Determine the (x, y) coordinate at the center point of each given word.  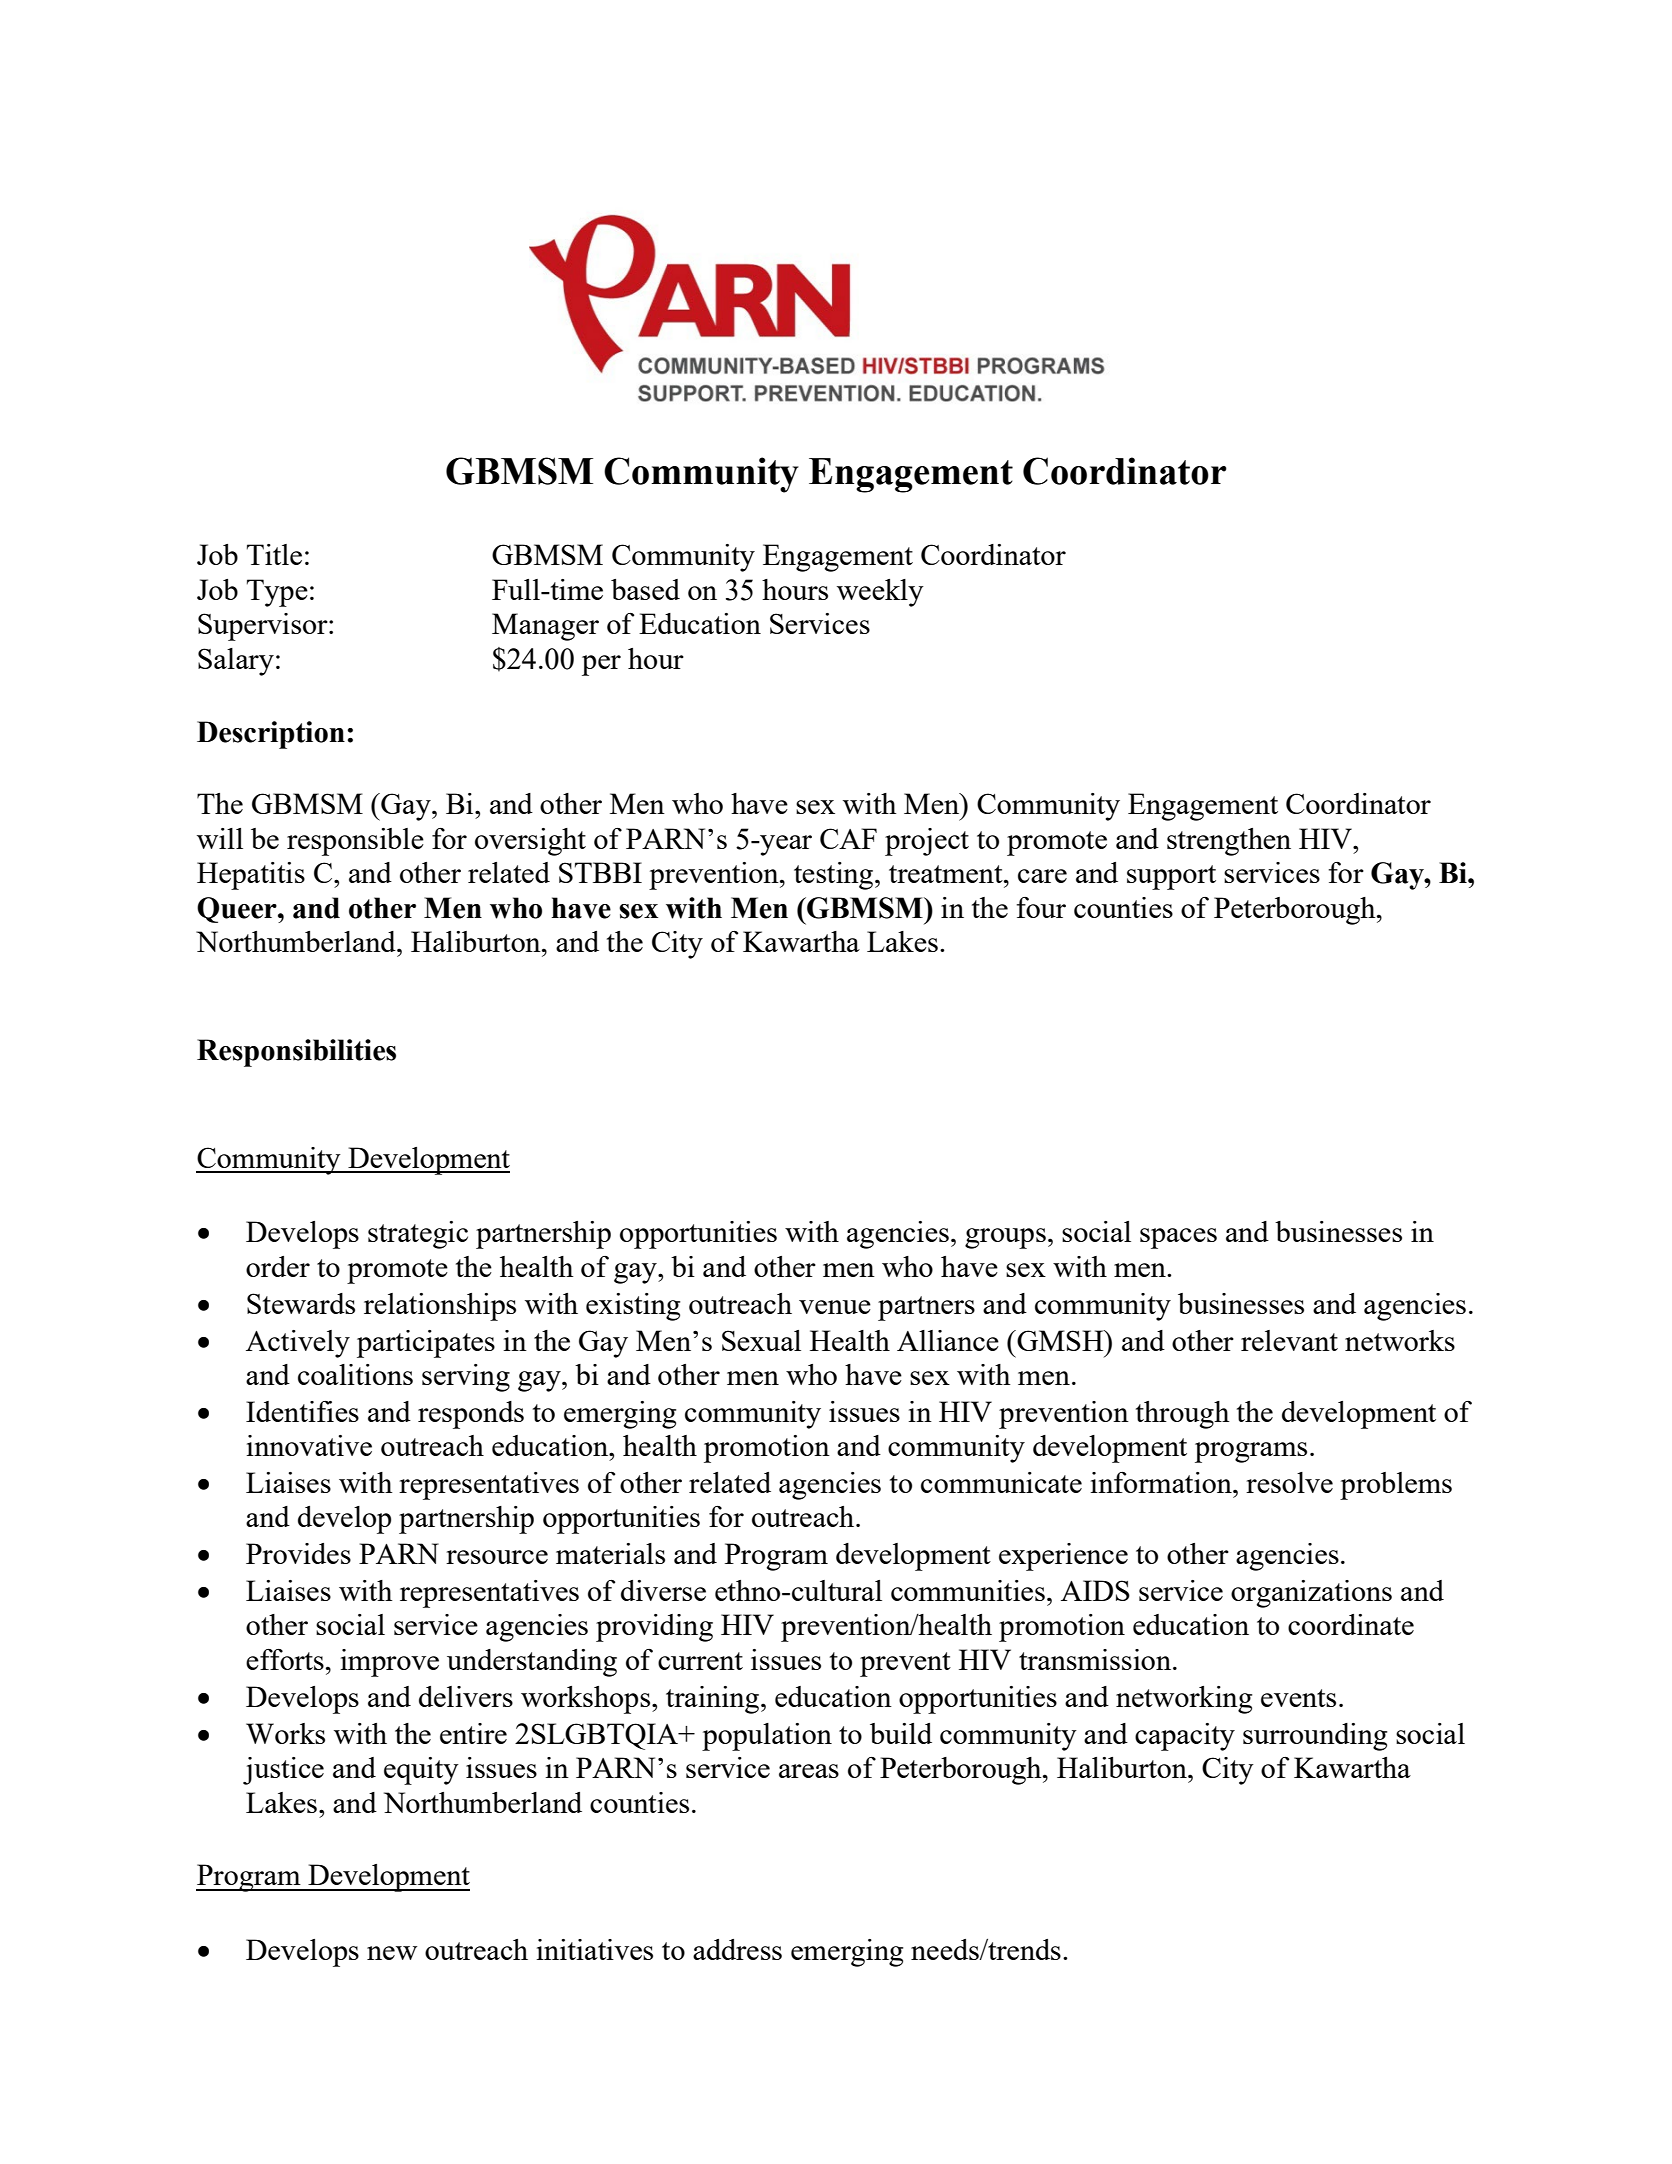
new (392, 1953)
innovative (309, 1445)
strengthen (1229, 842)
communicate (1001, 1482)
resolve (1289, 1482)
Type (277, 593)
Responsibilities (296, 1053)
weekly (880, 593)
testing (835, 876)
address (737, 1949)
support (1171, 877)
